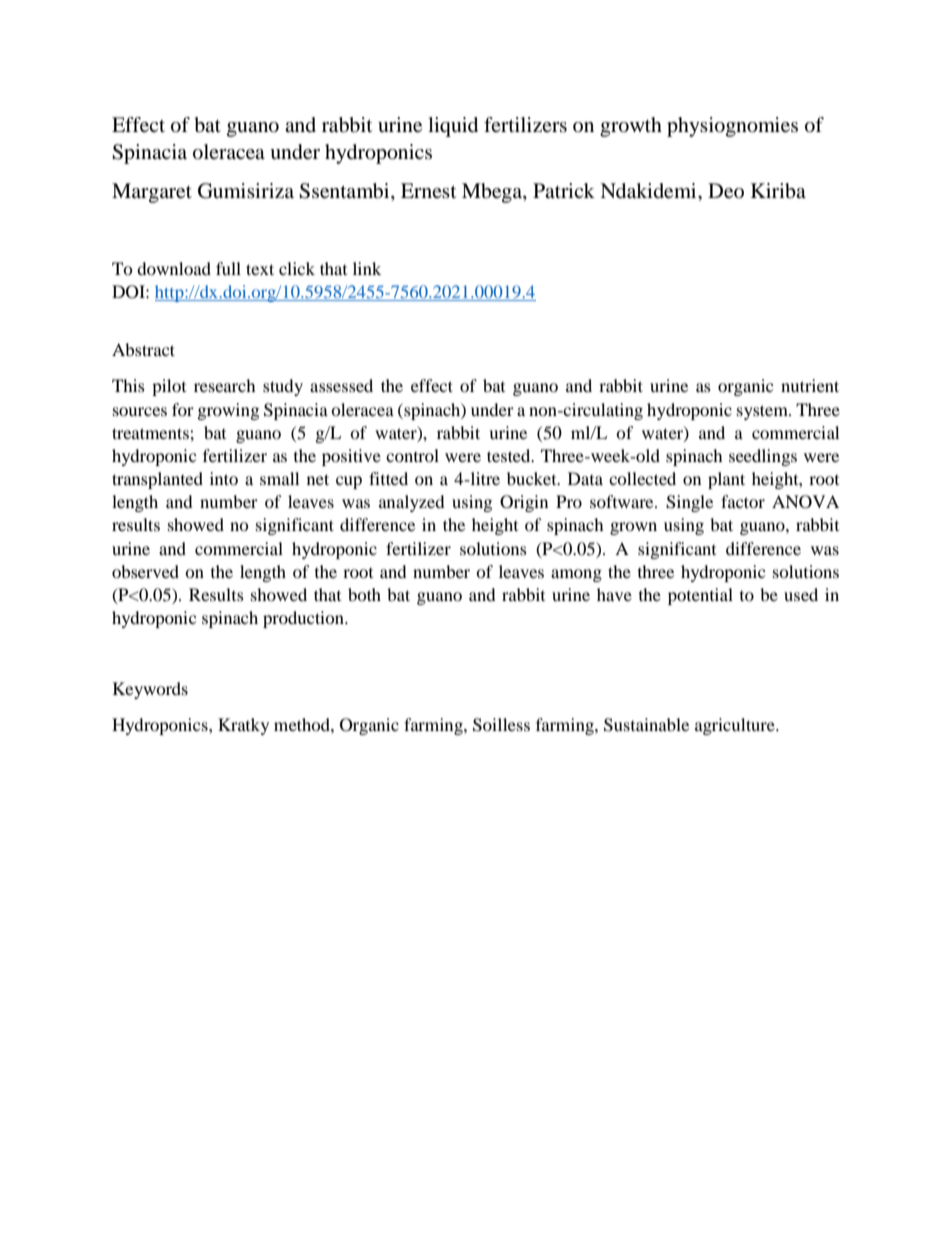 The height and width of the screenshot is (1233, 952). Describe the element at coordinates (243, 726) in the screenshot. I see `Kratky` at that location.
